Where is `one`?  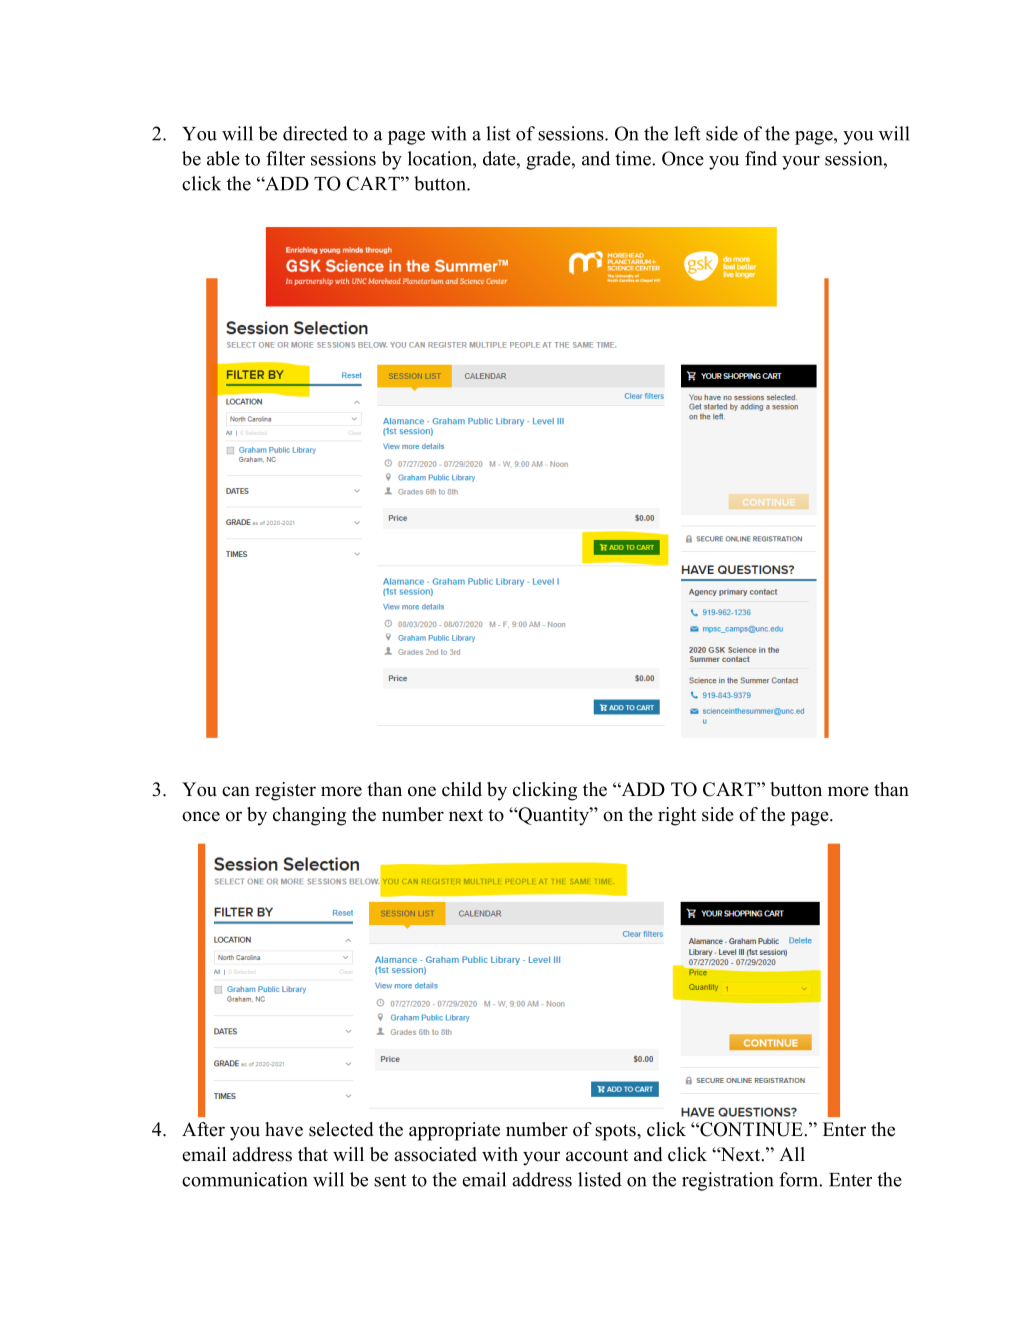
one is located at coordinates (422, 791).
